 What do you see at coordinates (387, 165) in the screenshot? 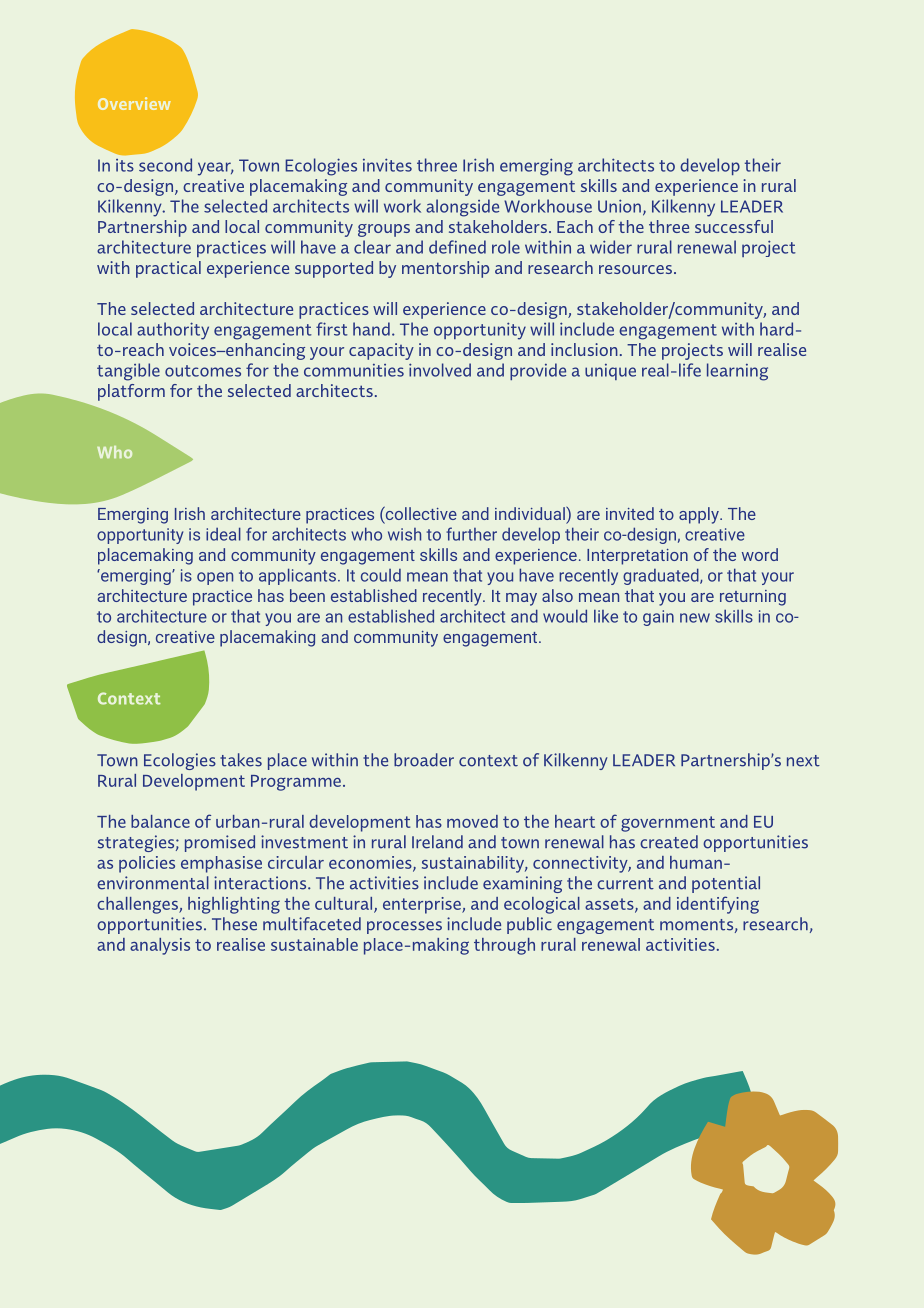
I see `invites` at bounding box center [387, 165].
